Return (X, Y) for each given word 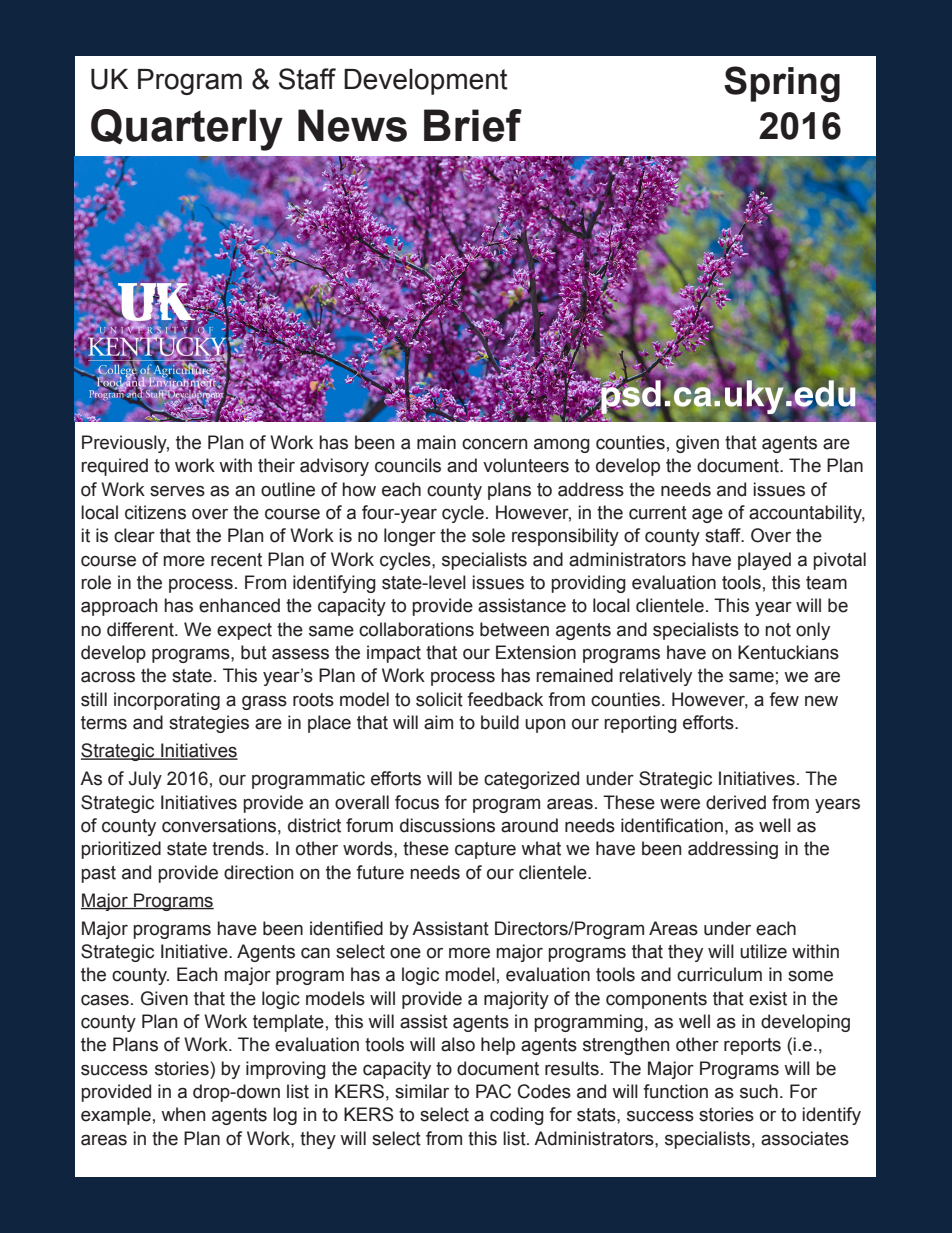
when (183, 1114)
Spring (782, 84)
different (141, 629)
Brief (473, 125)
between (514, 629)
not (778, 630)
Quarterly (187, 130)
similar (422, 1091)
